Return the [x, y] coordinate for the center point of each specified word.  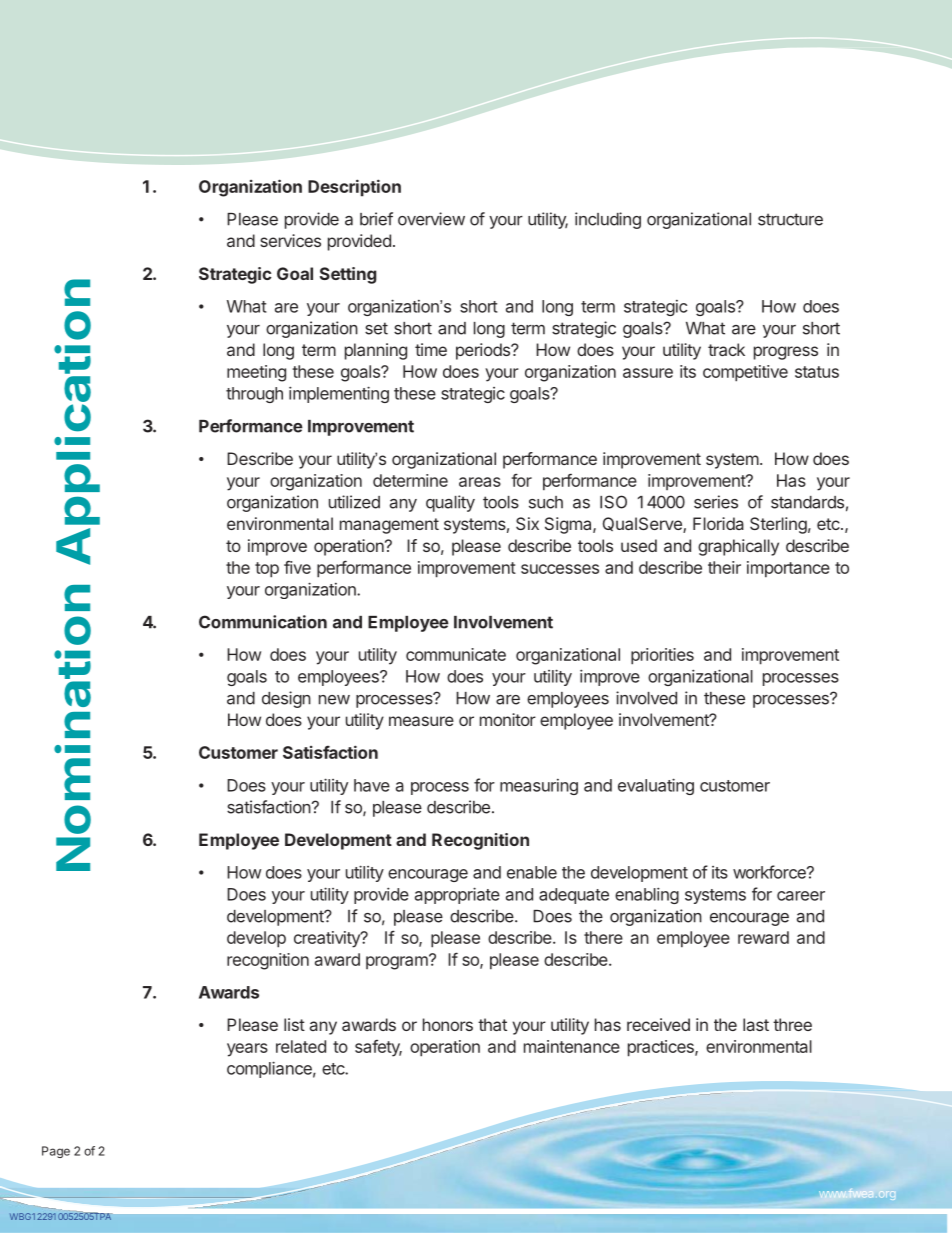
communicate [456, 654]
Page [56, 1152]
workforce [770, 872]
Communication [263, 622]
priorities [662, 656]
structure [790, 219]
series [716, 502]
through [254, 395]
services [290, 240]
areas [480, 482]
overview [431, 219]
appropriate [457, 895]
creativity [328, 939]
